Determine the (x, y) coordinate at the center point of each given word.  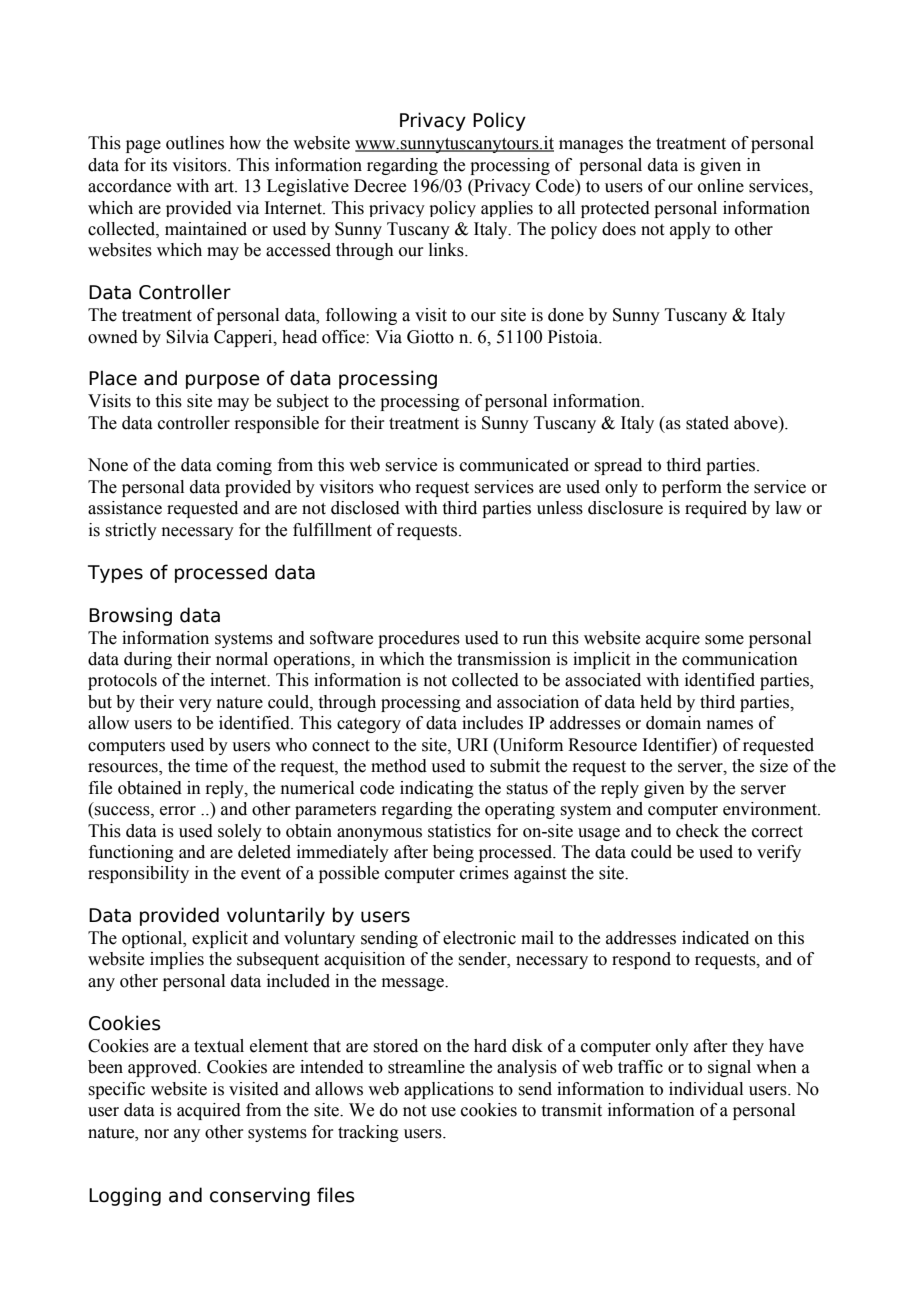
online (721, 186)
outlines (195, 143)
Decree (380, 186)
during (148, 660)
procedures (419, 639)
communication (740, 659)
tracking (368, 1133)
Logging (125, 1196)
